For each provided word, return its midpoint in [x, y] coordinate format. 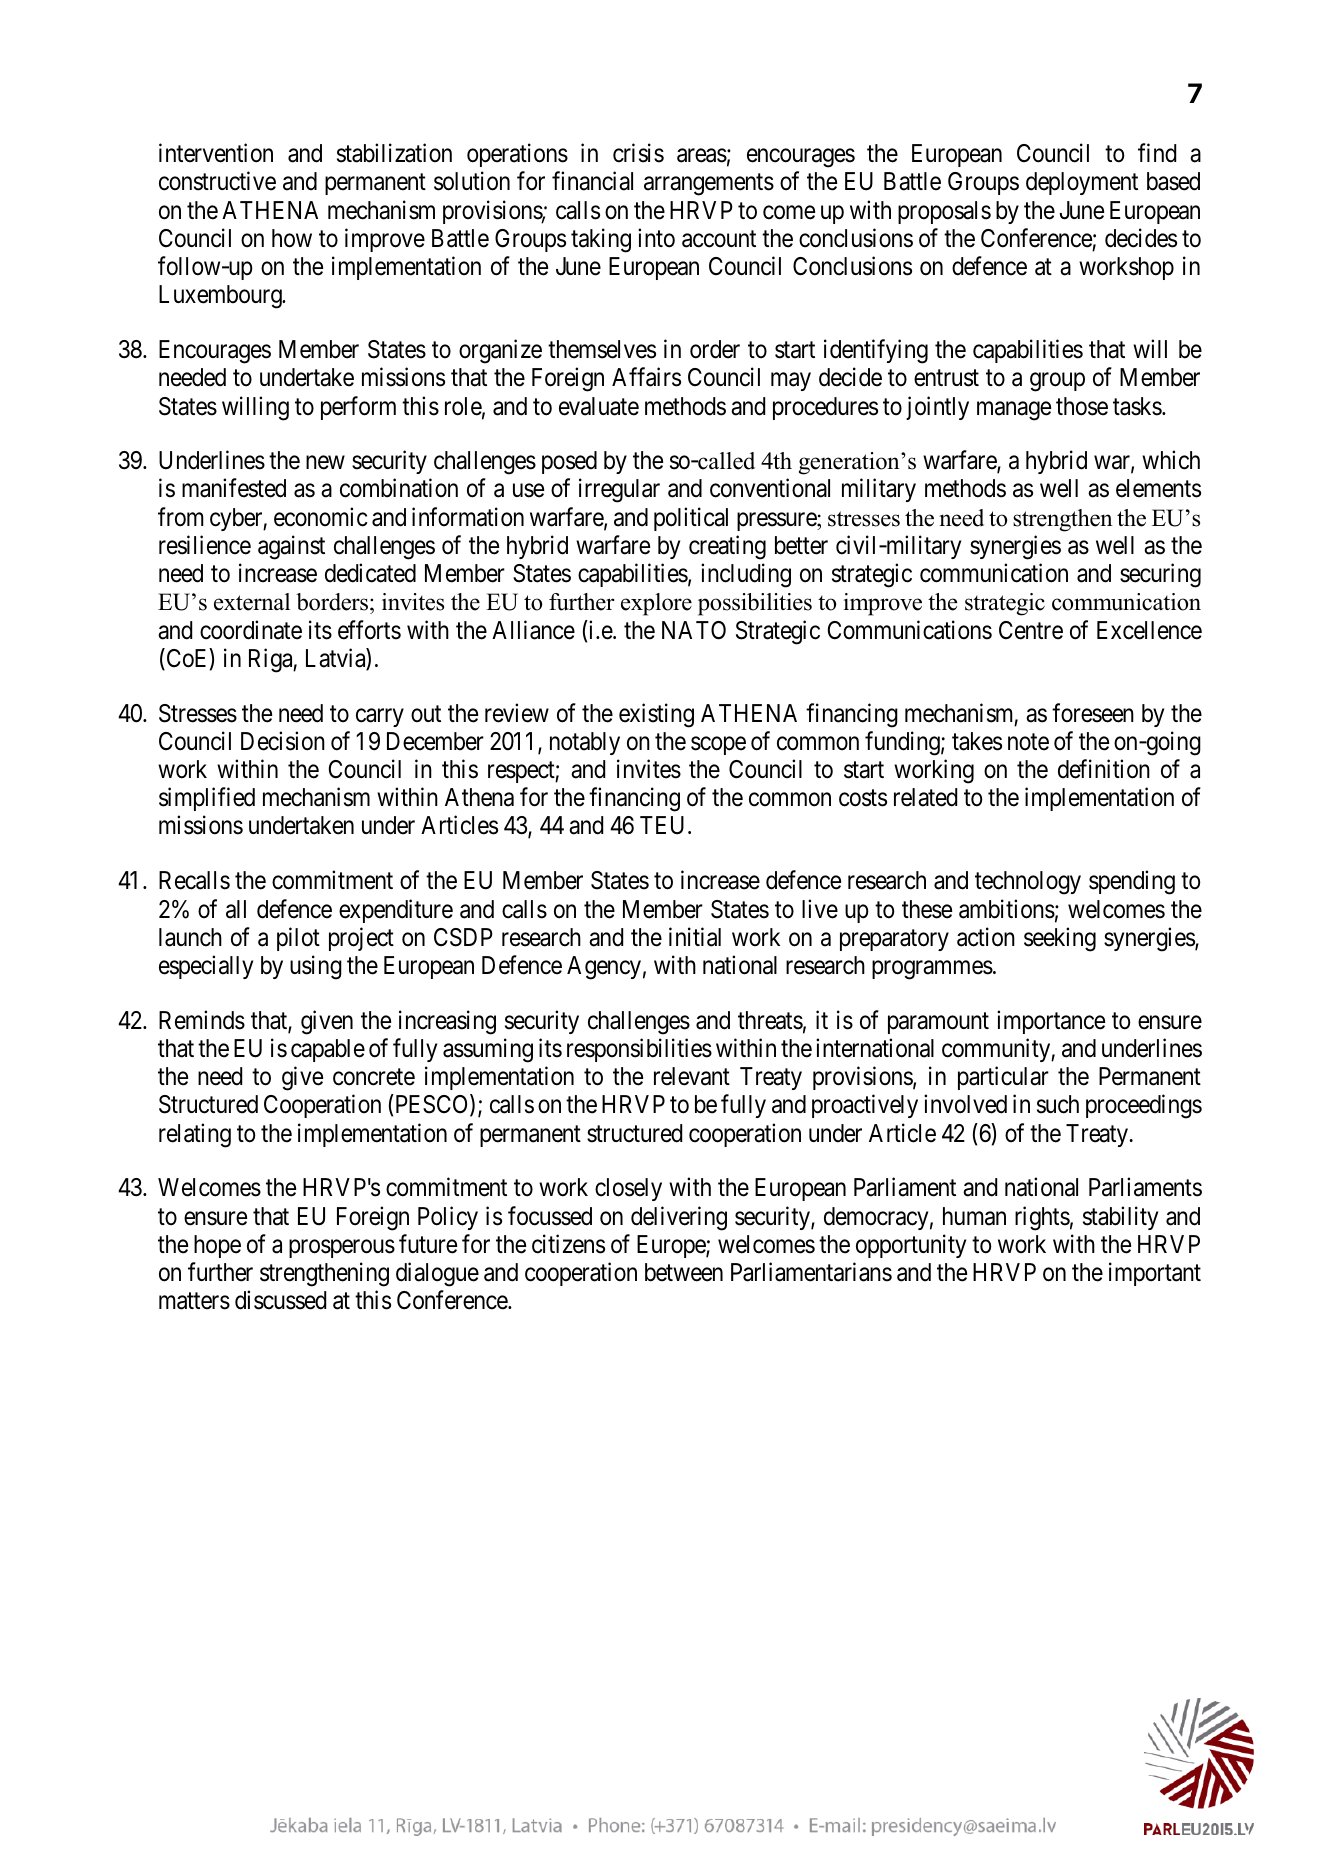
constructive [217, 181]
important [1155, 1274]
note [1028, 742]
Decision [283, 741]
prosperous [342, 1249]
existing [656, 715]
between [684, 1272]
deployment [1082, 183]
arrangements [709, 185]
